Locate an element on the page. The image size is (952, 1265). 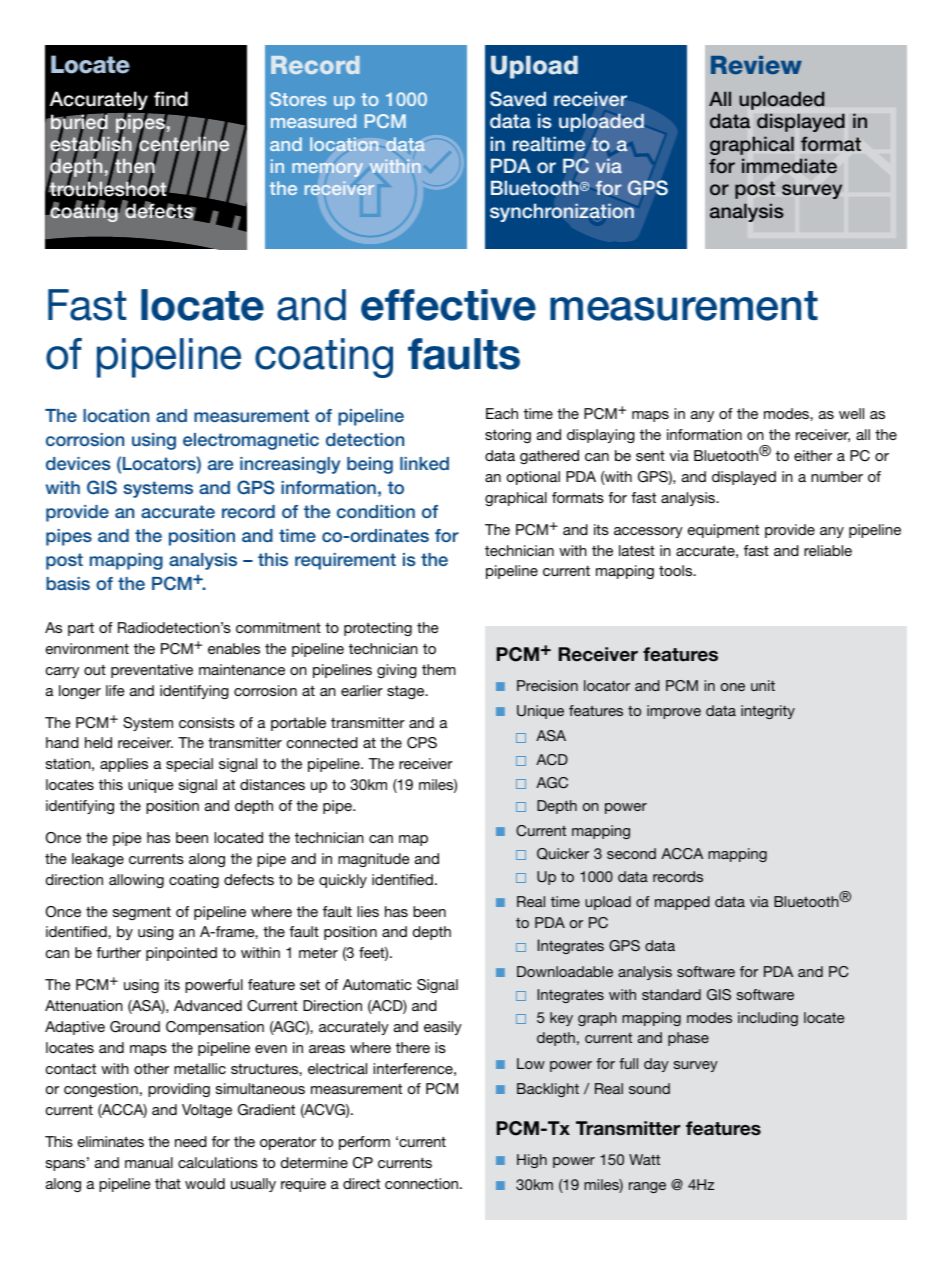
find is located at coordinates (171, 99).
